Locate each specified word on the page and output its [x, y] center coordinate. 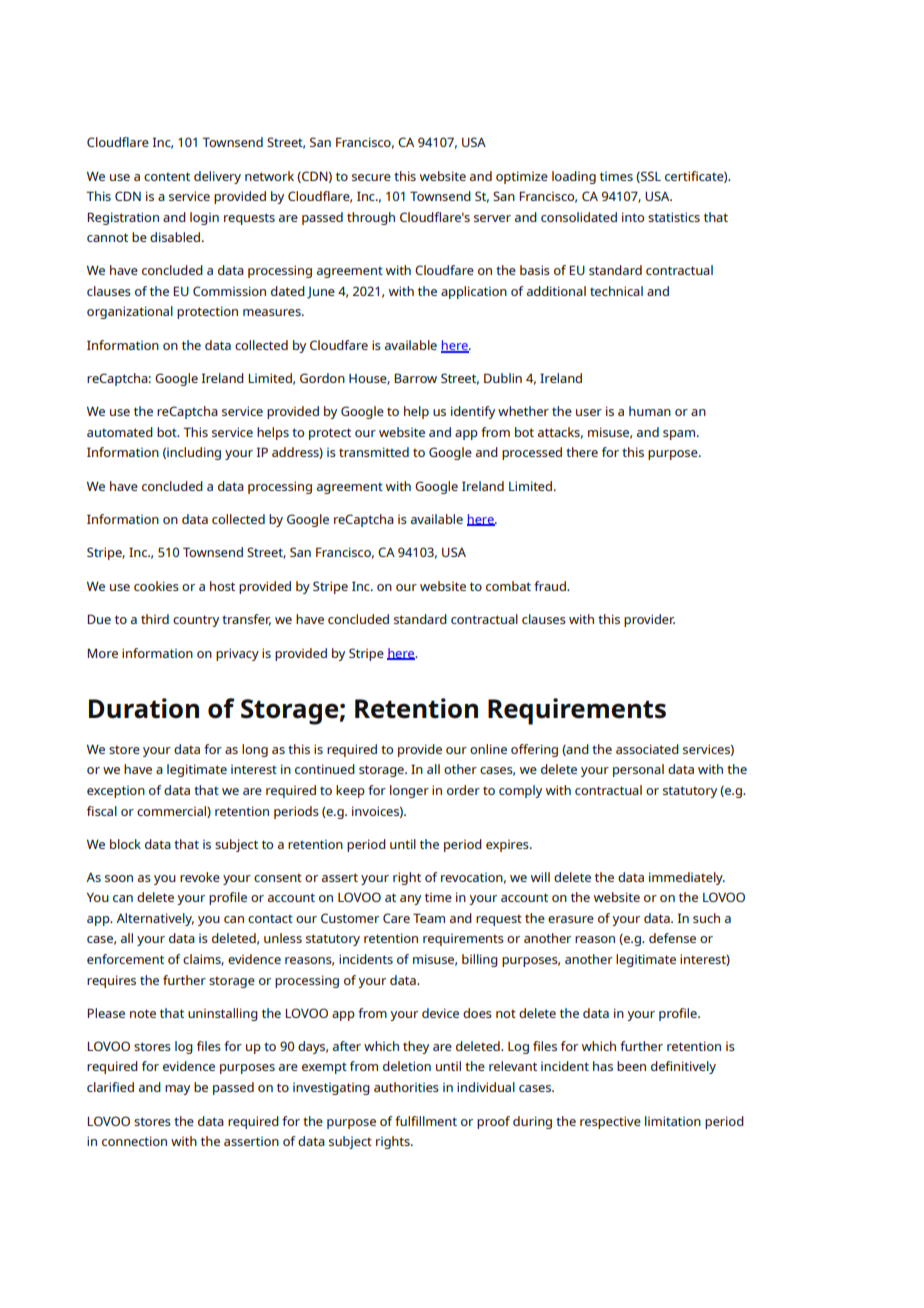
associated [647, 749]
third [155, 619]
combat [508, 586]
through [371, 218]
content [167, 176]
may [177, 1090]
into [633, 217]
